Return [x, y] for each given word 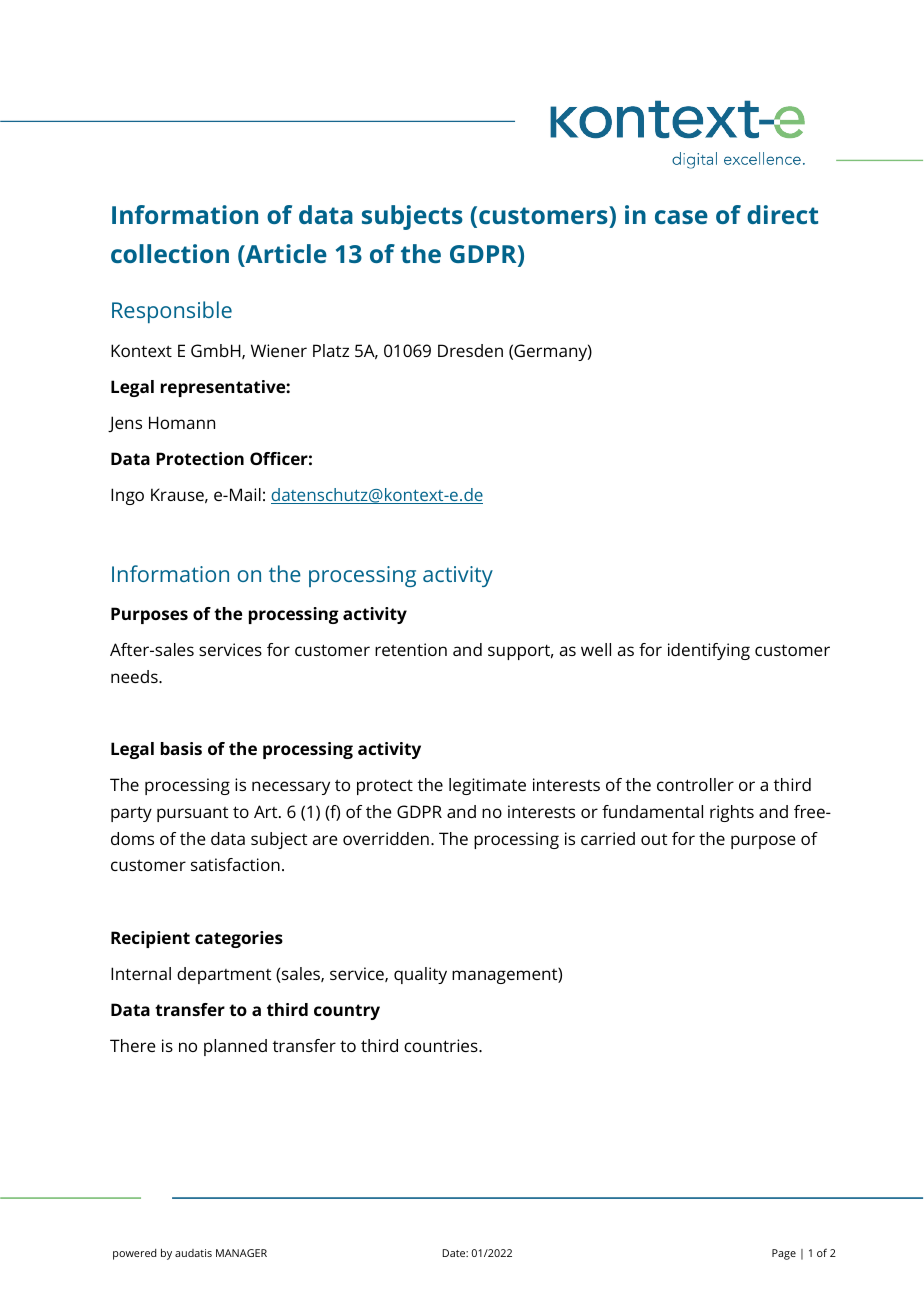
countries [442, 1045]
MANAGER [241, 1253]
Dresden [470, 350]
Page [784, 1254]
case [681, 217]
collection [170, 253]
